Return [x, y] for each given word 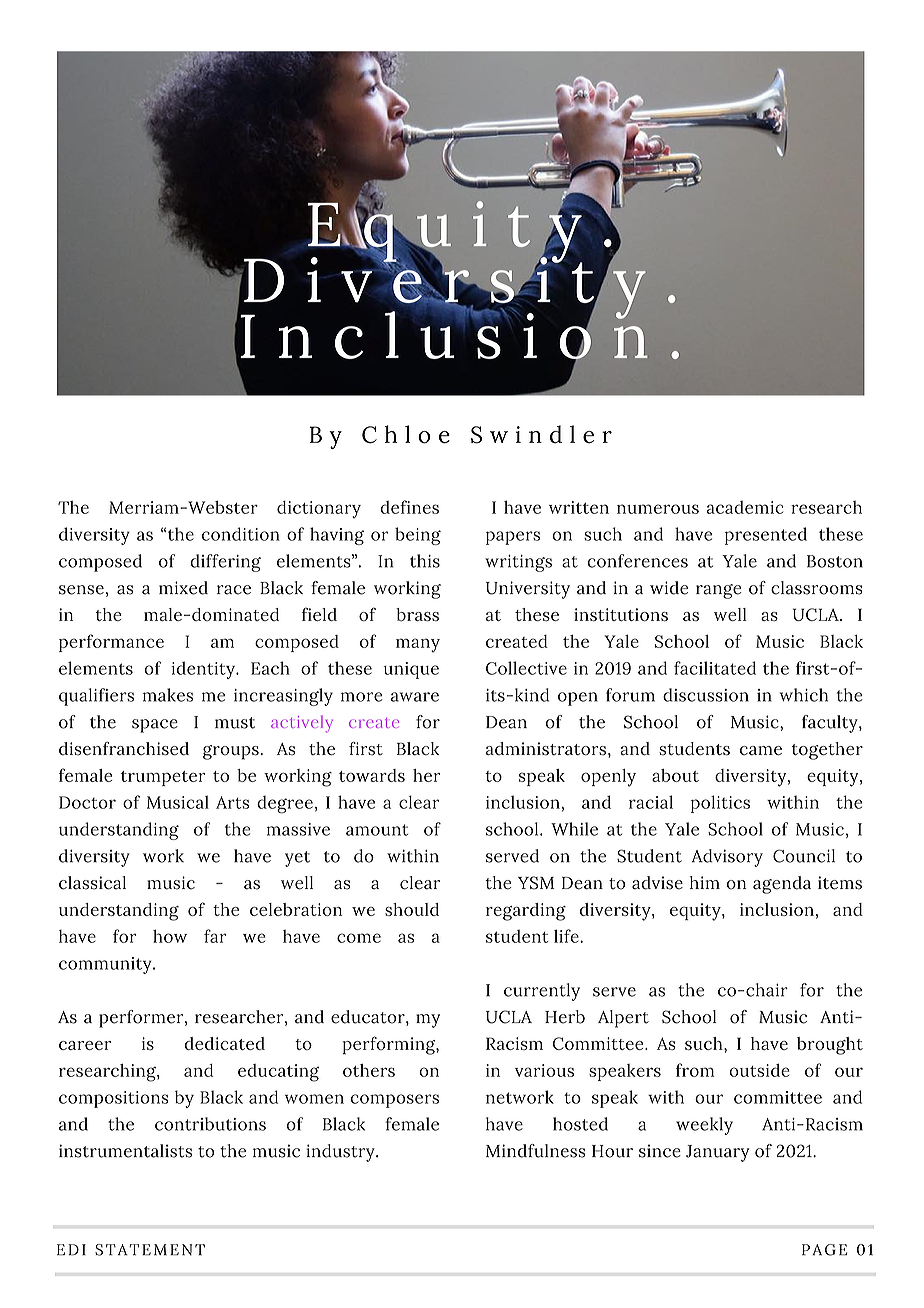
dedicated [225, 1043]
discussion [706, 695]
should [412, 909]
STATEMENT [150, 1250]
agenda [782, 885]
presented [766, 536]
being [418, 536]
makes [167, 695]
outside [759, 1070]
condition [241, 534]
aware [415, 697]
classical [92, 883]
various [544, 1070]
